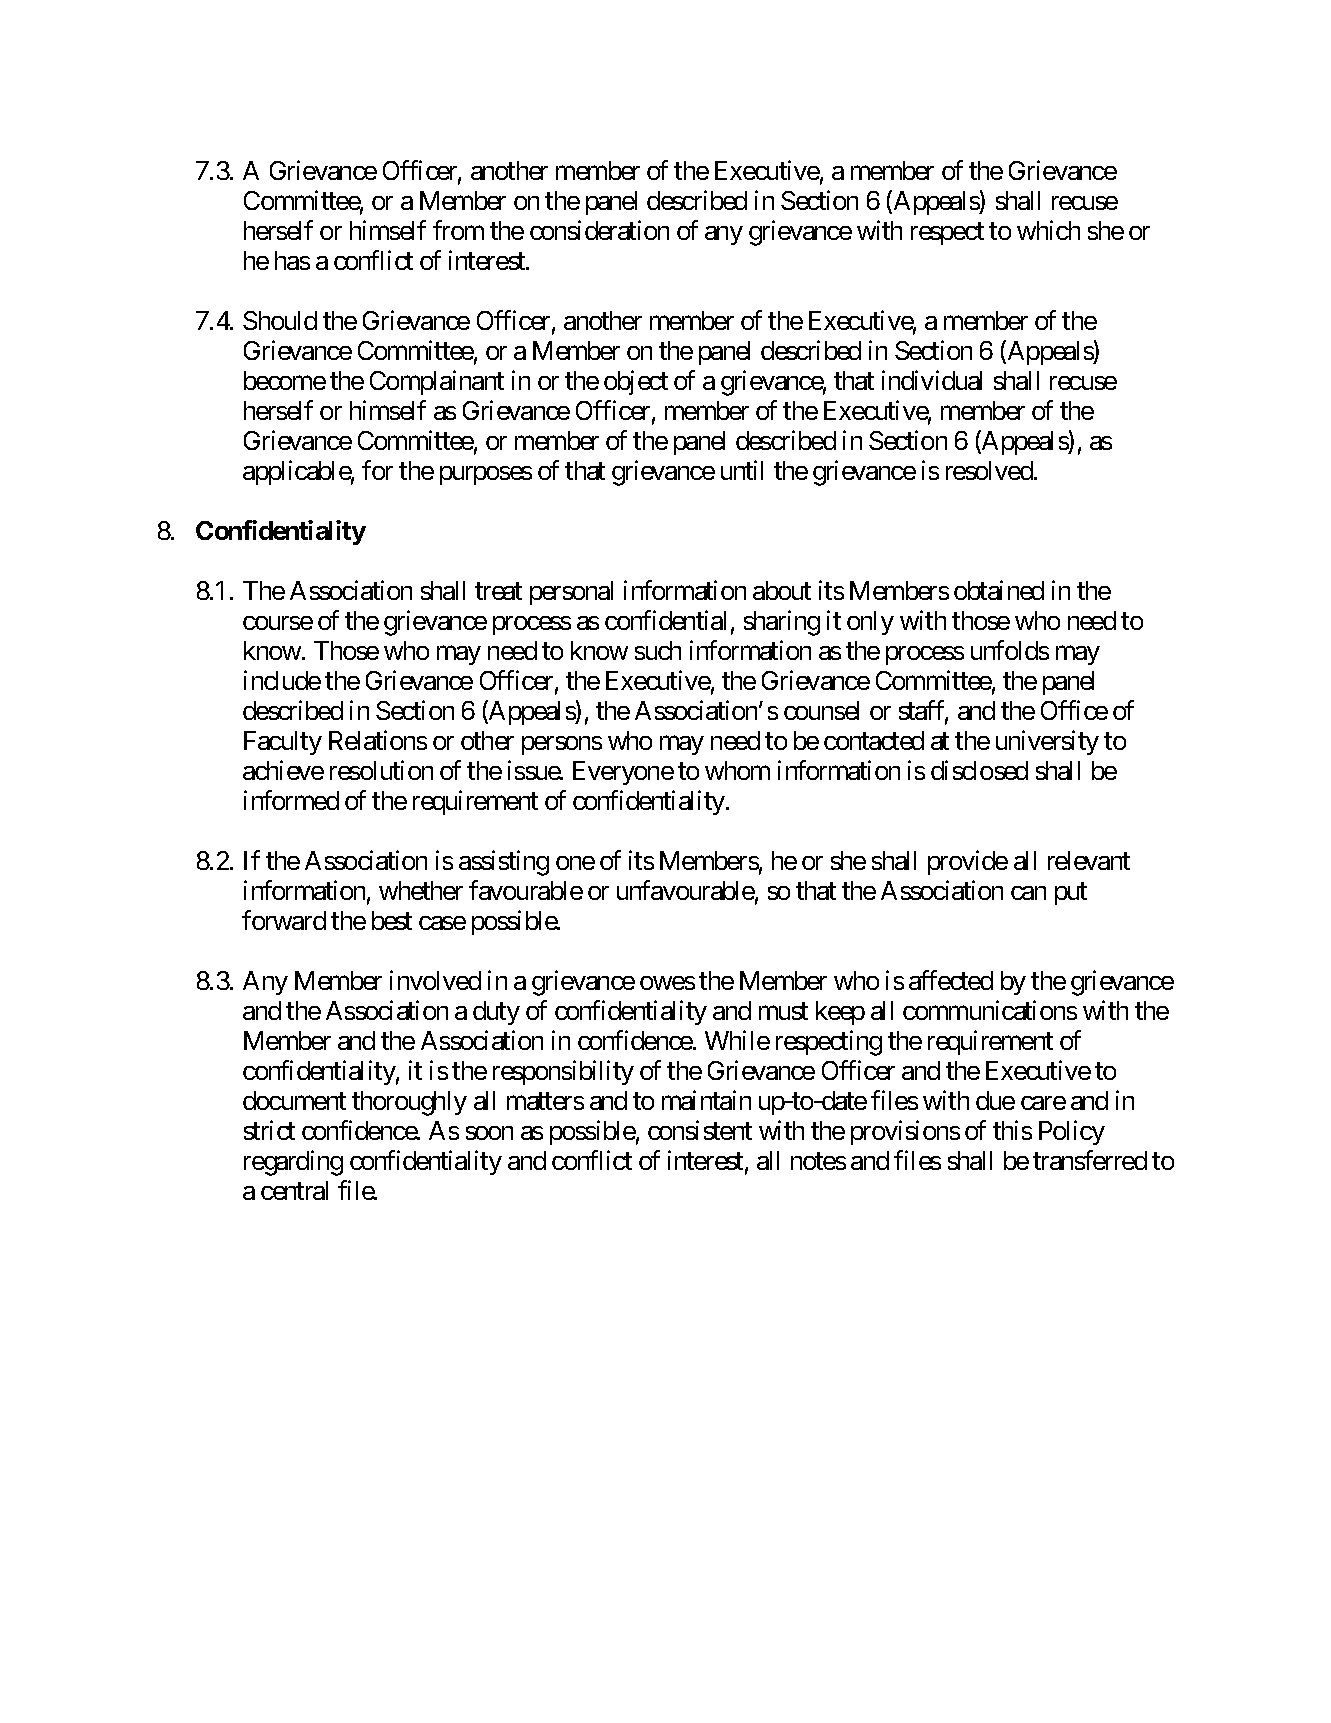 This page has width=1331, height=1723. Describe the element at coordinates (283, 743) in the page. I see `Faculty` at that location.
